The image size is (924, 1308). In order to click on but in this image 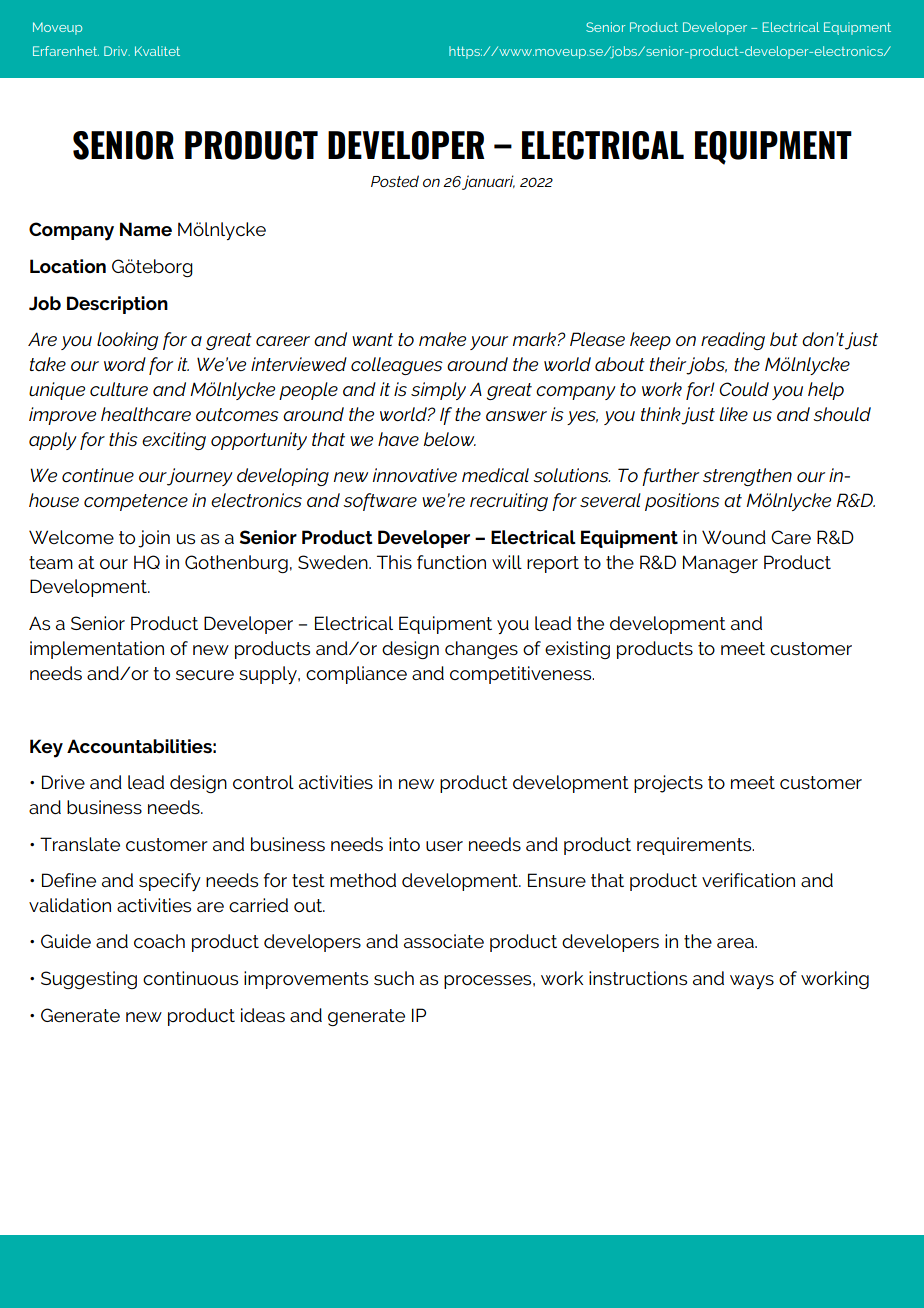, I will do `click(784, 339)`.
